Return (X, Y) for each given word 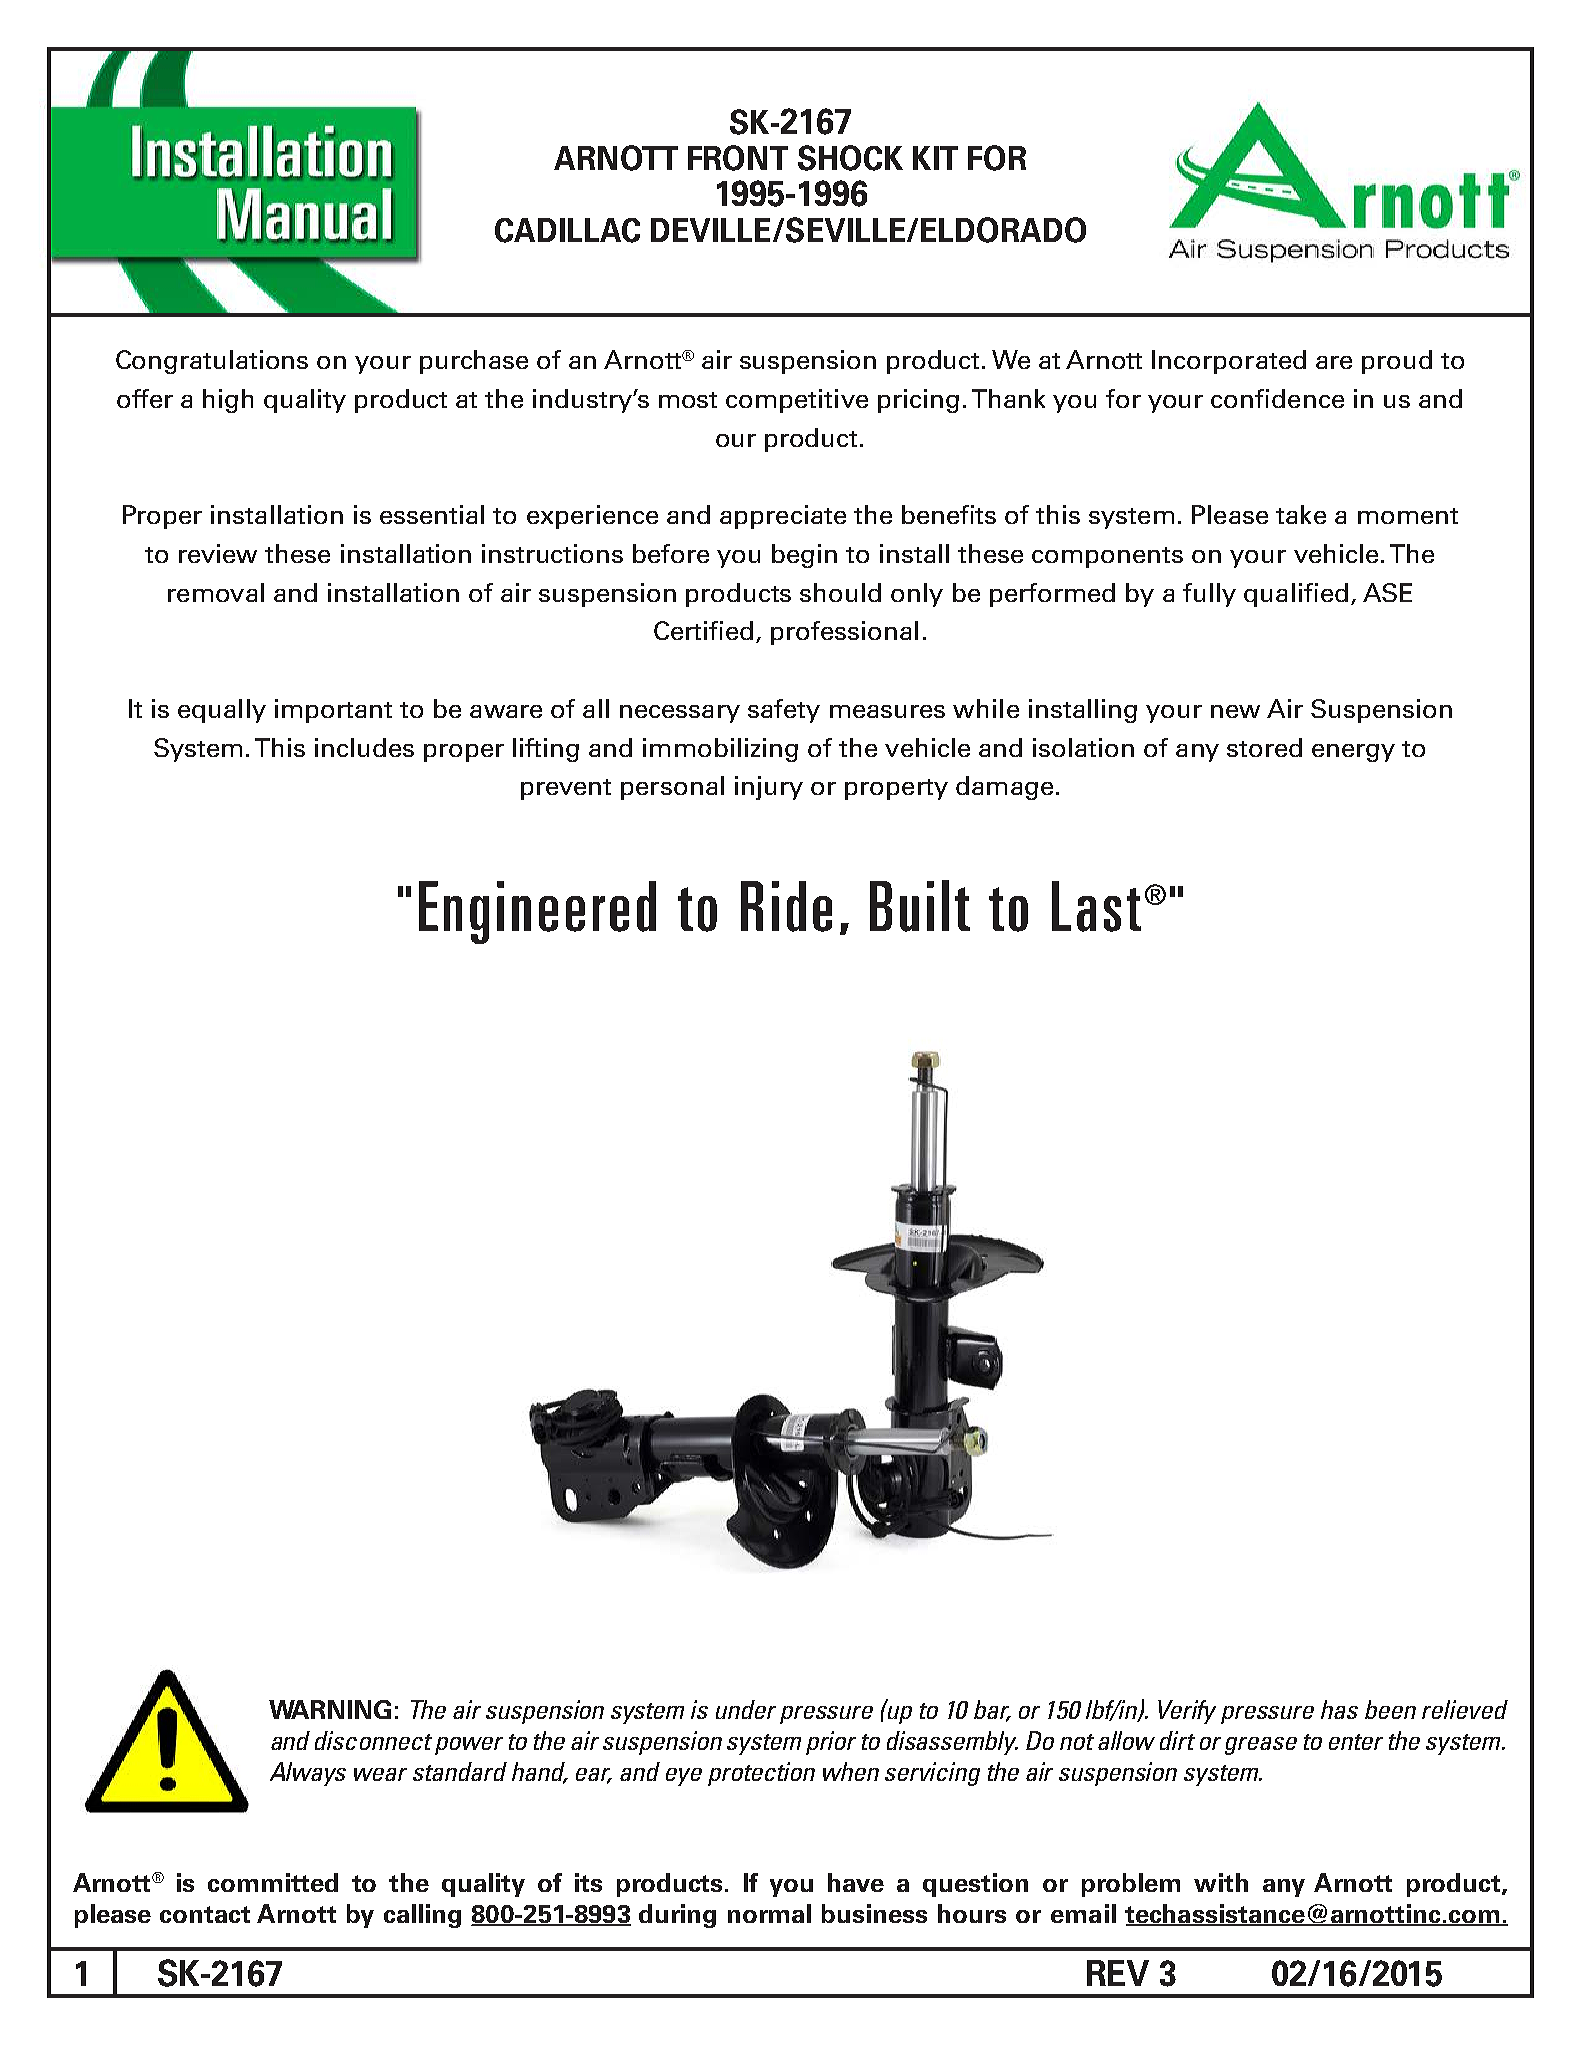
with (1221, 1882)
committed (273, 1882)
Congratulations (212, 362)
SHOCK (850, 158)
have (856, 1882)
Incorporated (1229, 362)
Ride (786, 906)
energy (1353, 753)
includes (364, 747)
